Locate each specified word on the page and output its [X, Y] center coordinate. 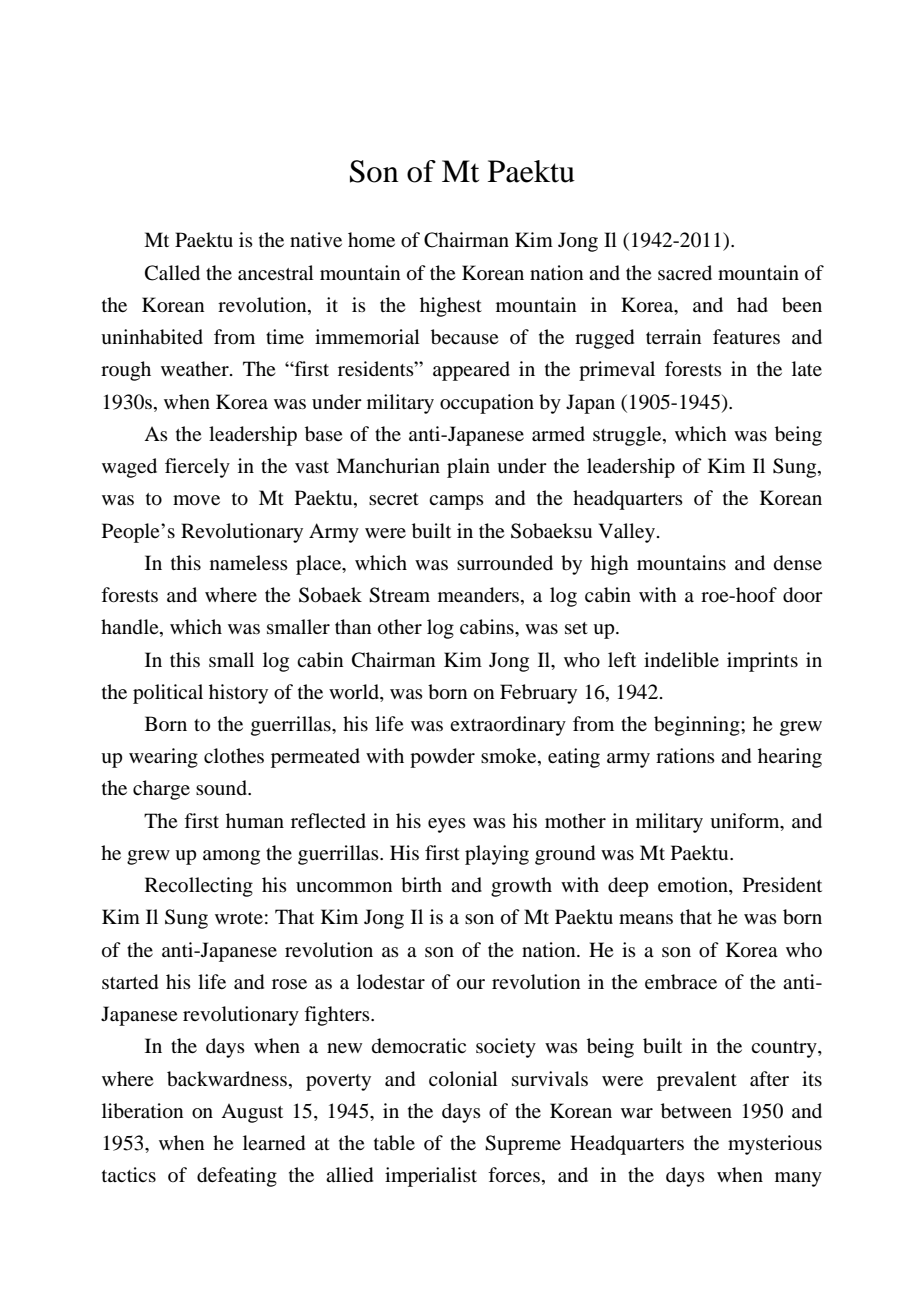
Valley [628, 533]
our [471, 984]
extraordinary [508, 726]
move [196, 500]
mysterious [775, 1145]
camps [456, 502]
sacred [685, 272]
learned [274, 1143]
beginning [698, 726]
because [464, 337]
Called [172, 273]
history [238, 694]
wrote [239, 918]
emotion [694, 886]
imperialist [431, 1177]
